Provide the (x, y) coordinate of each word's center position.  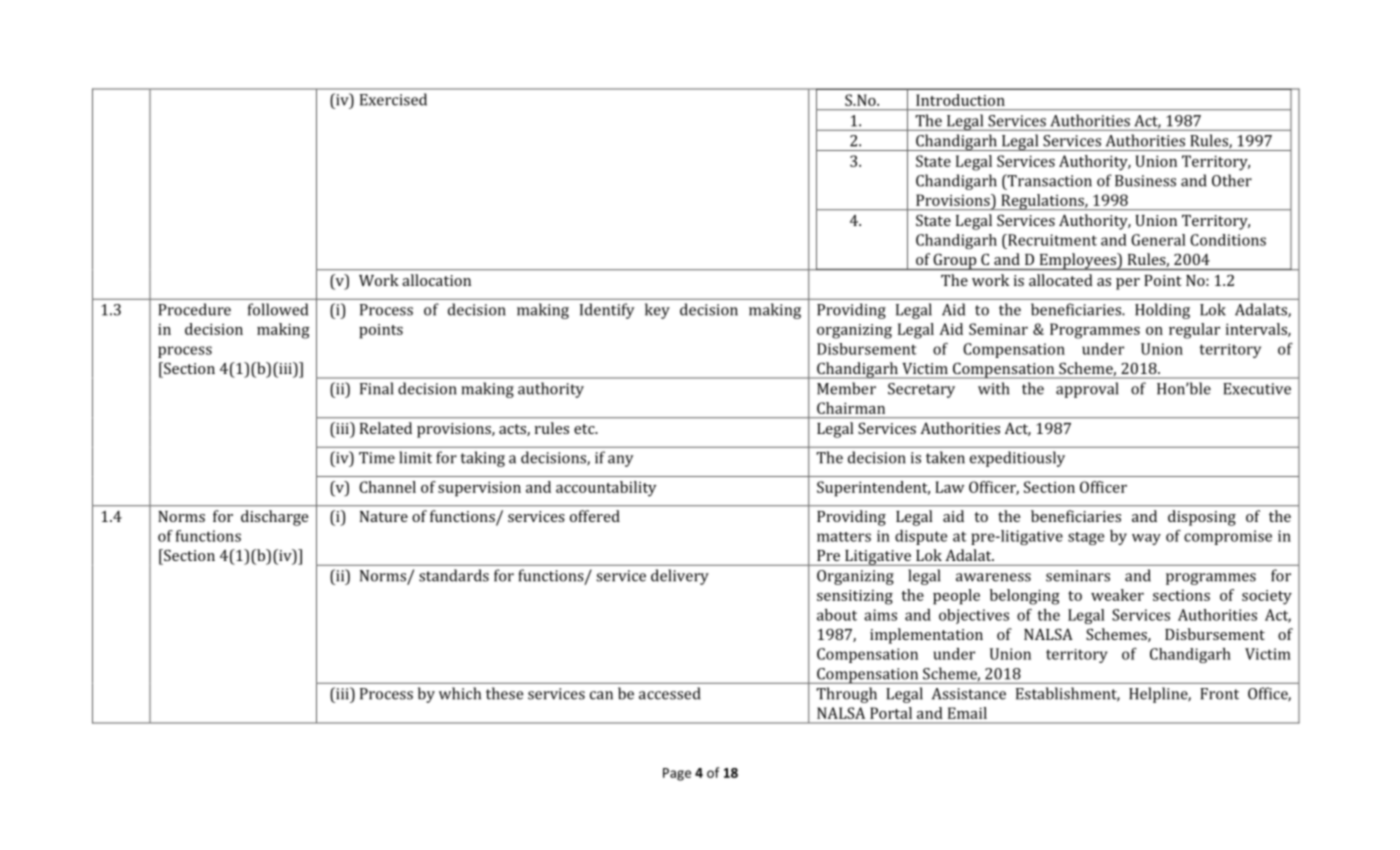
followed (278, 309)
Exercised (393, 99)
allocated (1061, 280)
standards (454, 575)
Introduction (960, 100)
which (460, 693)
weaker (1117, 595)
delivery (680, 577)
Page (677, 774)
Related (386, 428)
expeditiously (1017, 459)
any (621, 461)
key (657, 311)
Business (1145, 181)
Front (1219, 694)
